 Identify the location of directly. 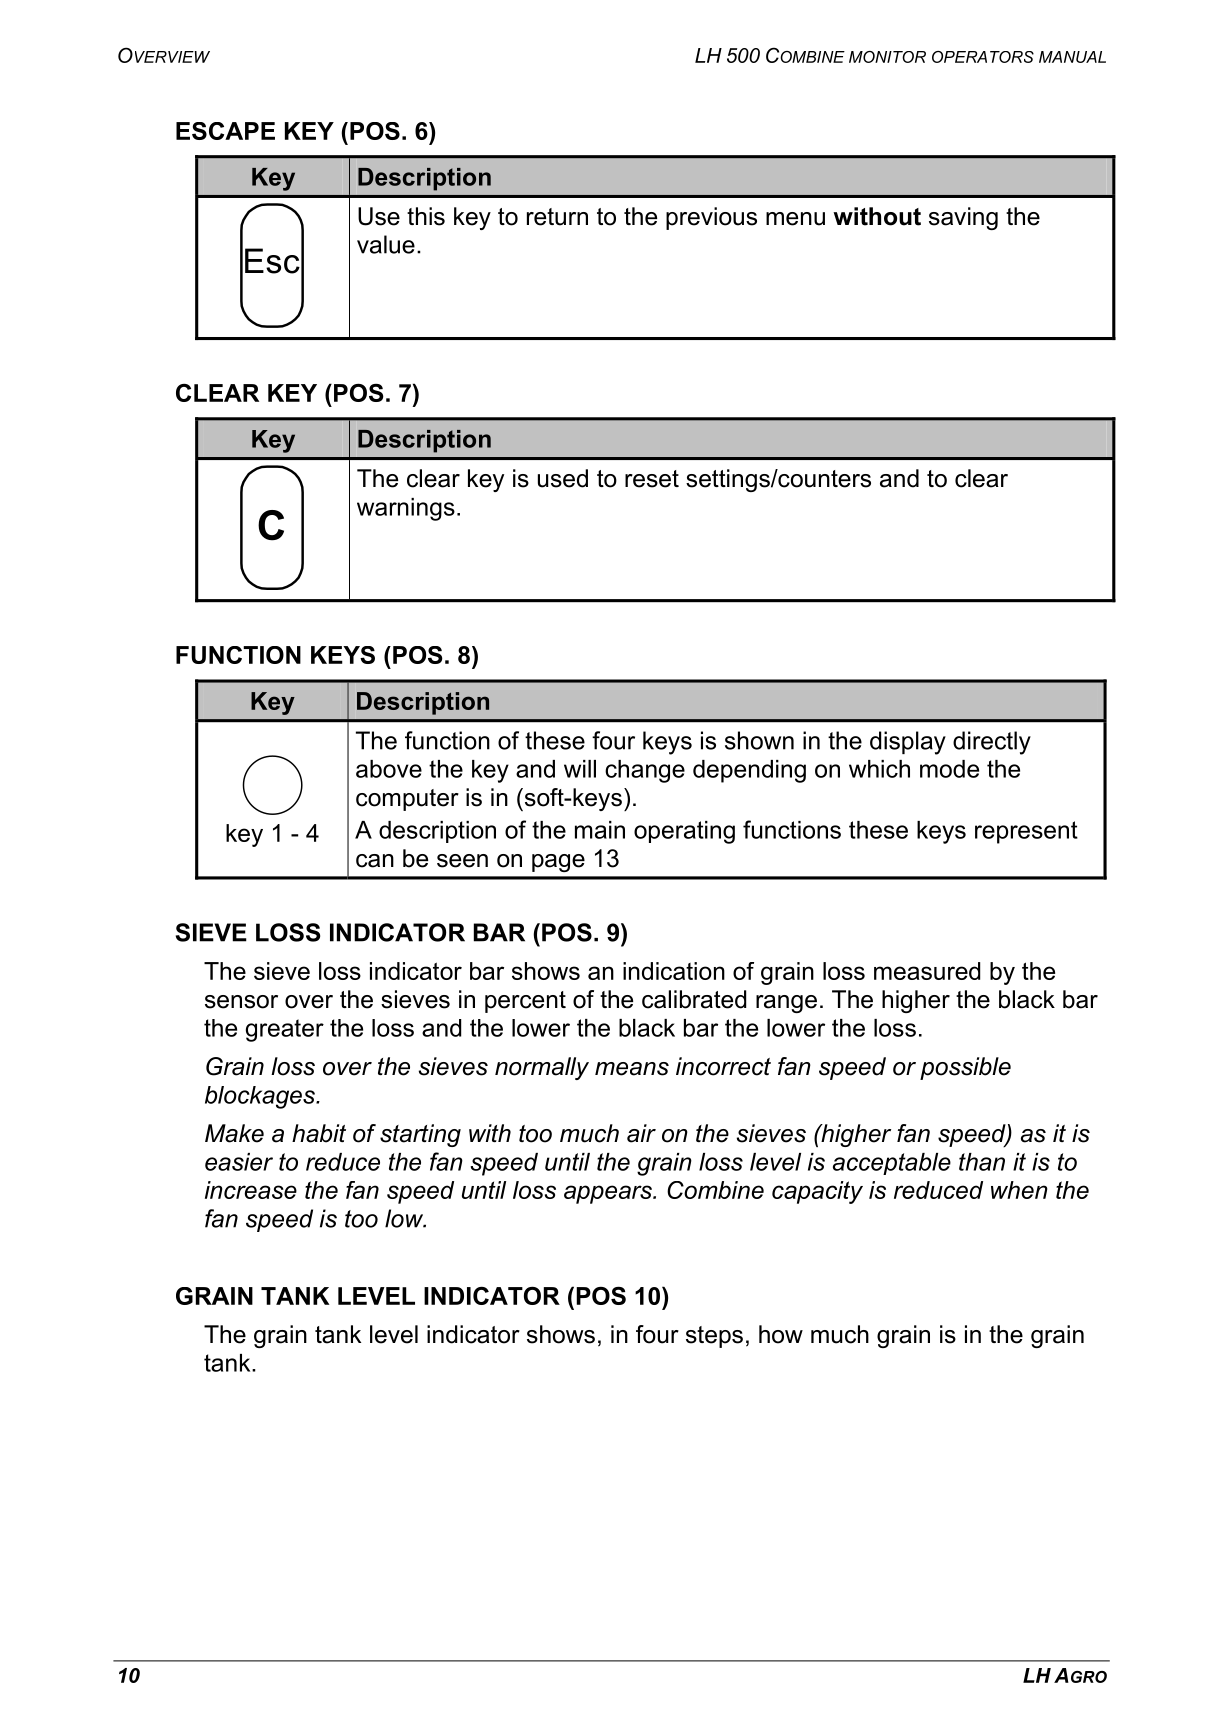
(992, 743).
